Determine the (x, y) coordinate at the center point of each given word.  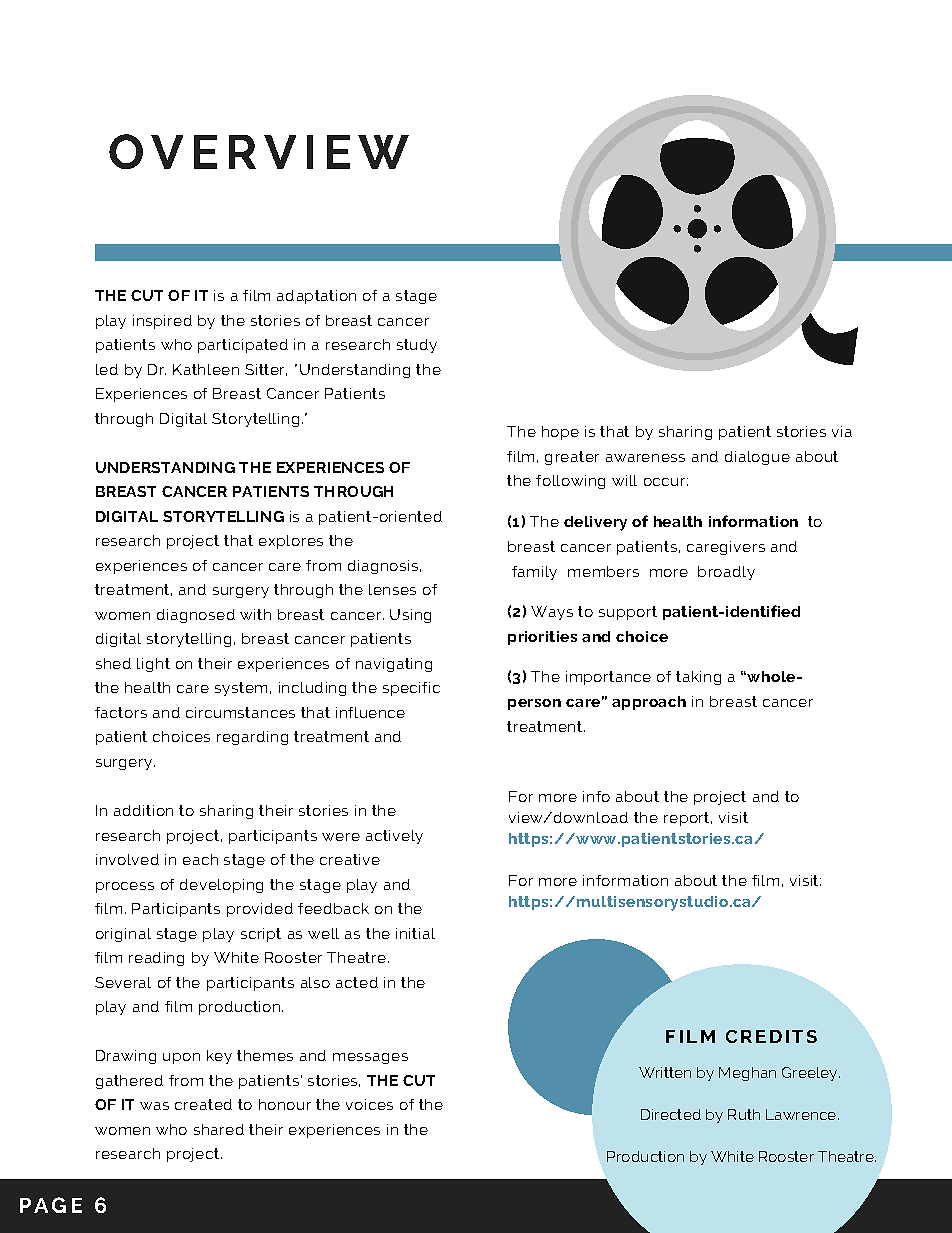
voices (369, 1104)
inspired (162, 322)
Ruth (744, 1114)
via (842, 431)
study (417, 346)
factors (121, 712)
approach (649, 703)
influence (370, 712)
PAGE (51, 1205)
